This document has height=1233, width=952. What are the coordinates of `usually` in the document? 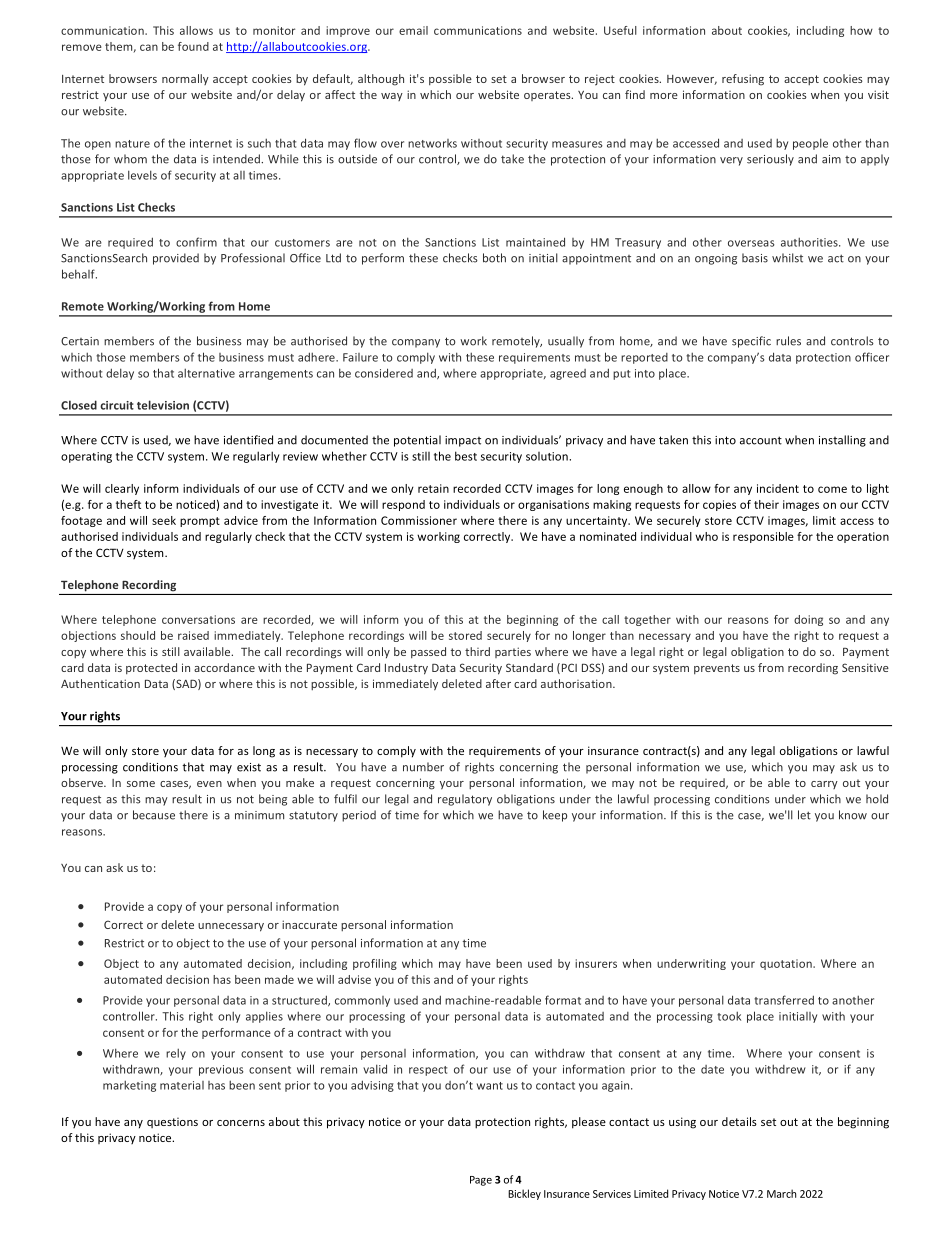 It's located at (566, 342).
